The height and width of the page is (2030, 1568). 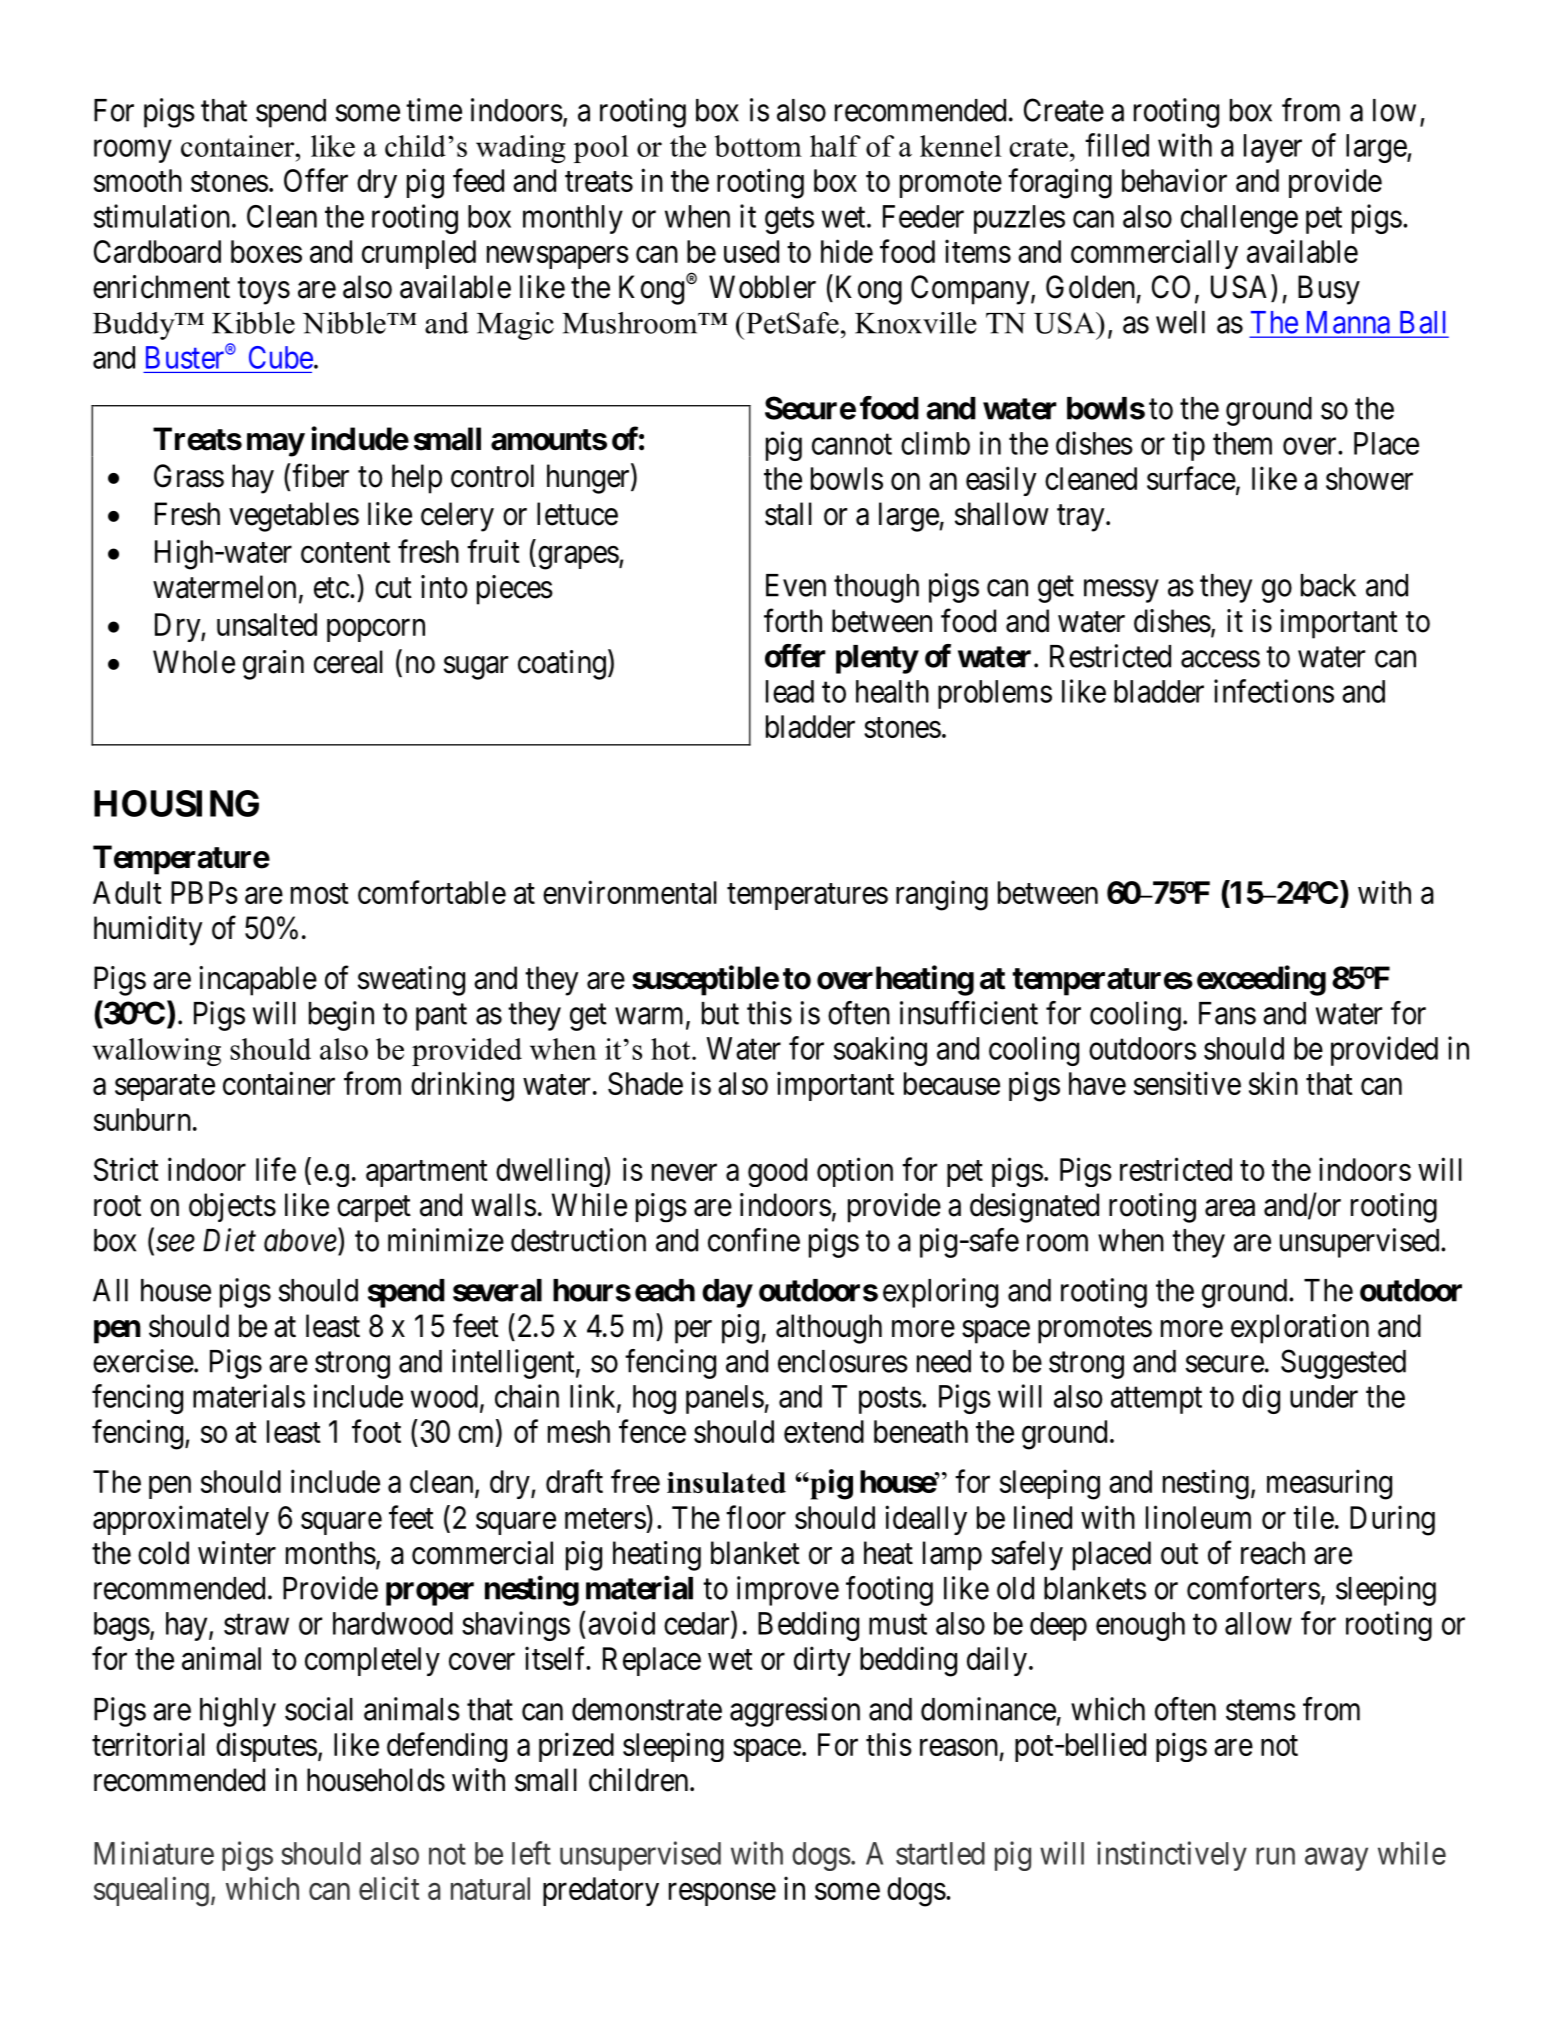 What do you see at coordinates (163, 216) in the page?
I see `stimulation` at bounding box center [163, 216].
